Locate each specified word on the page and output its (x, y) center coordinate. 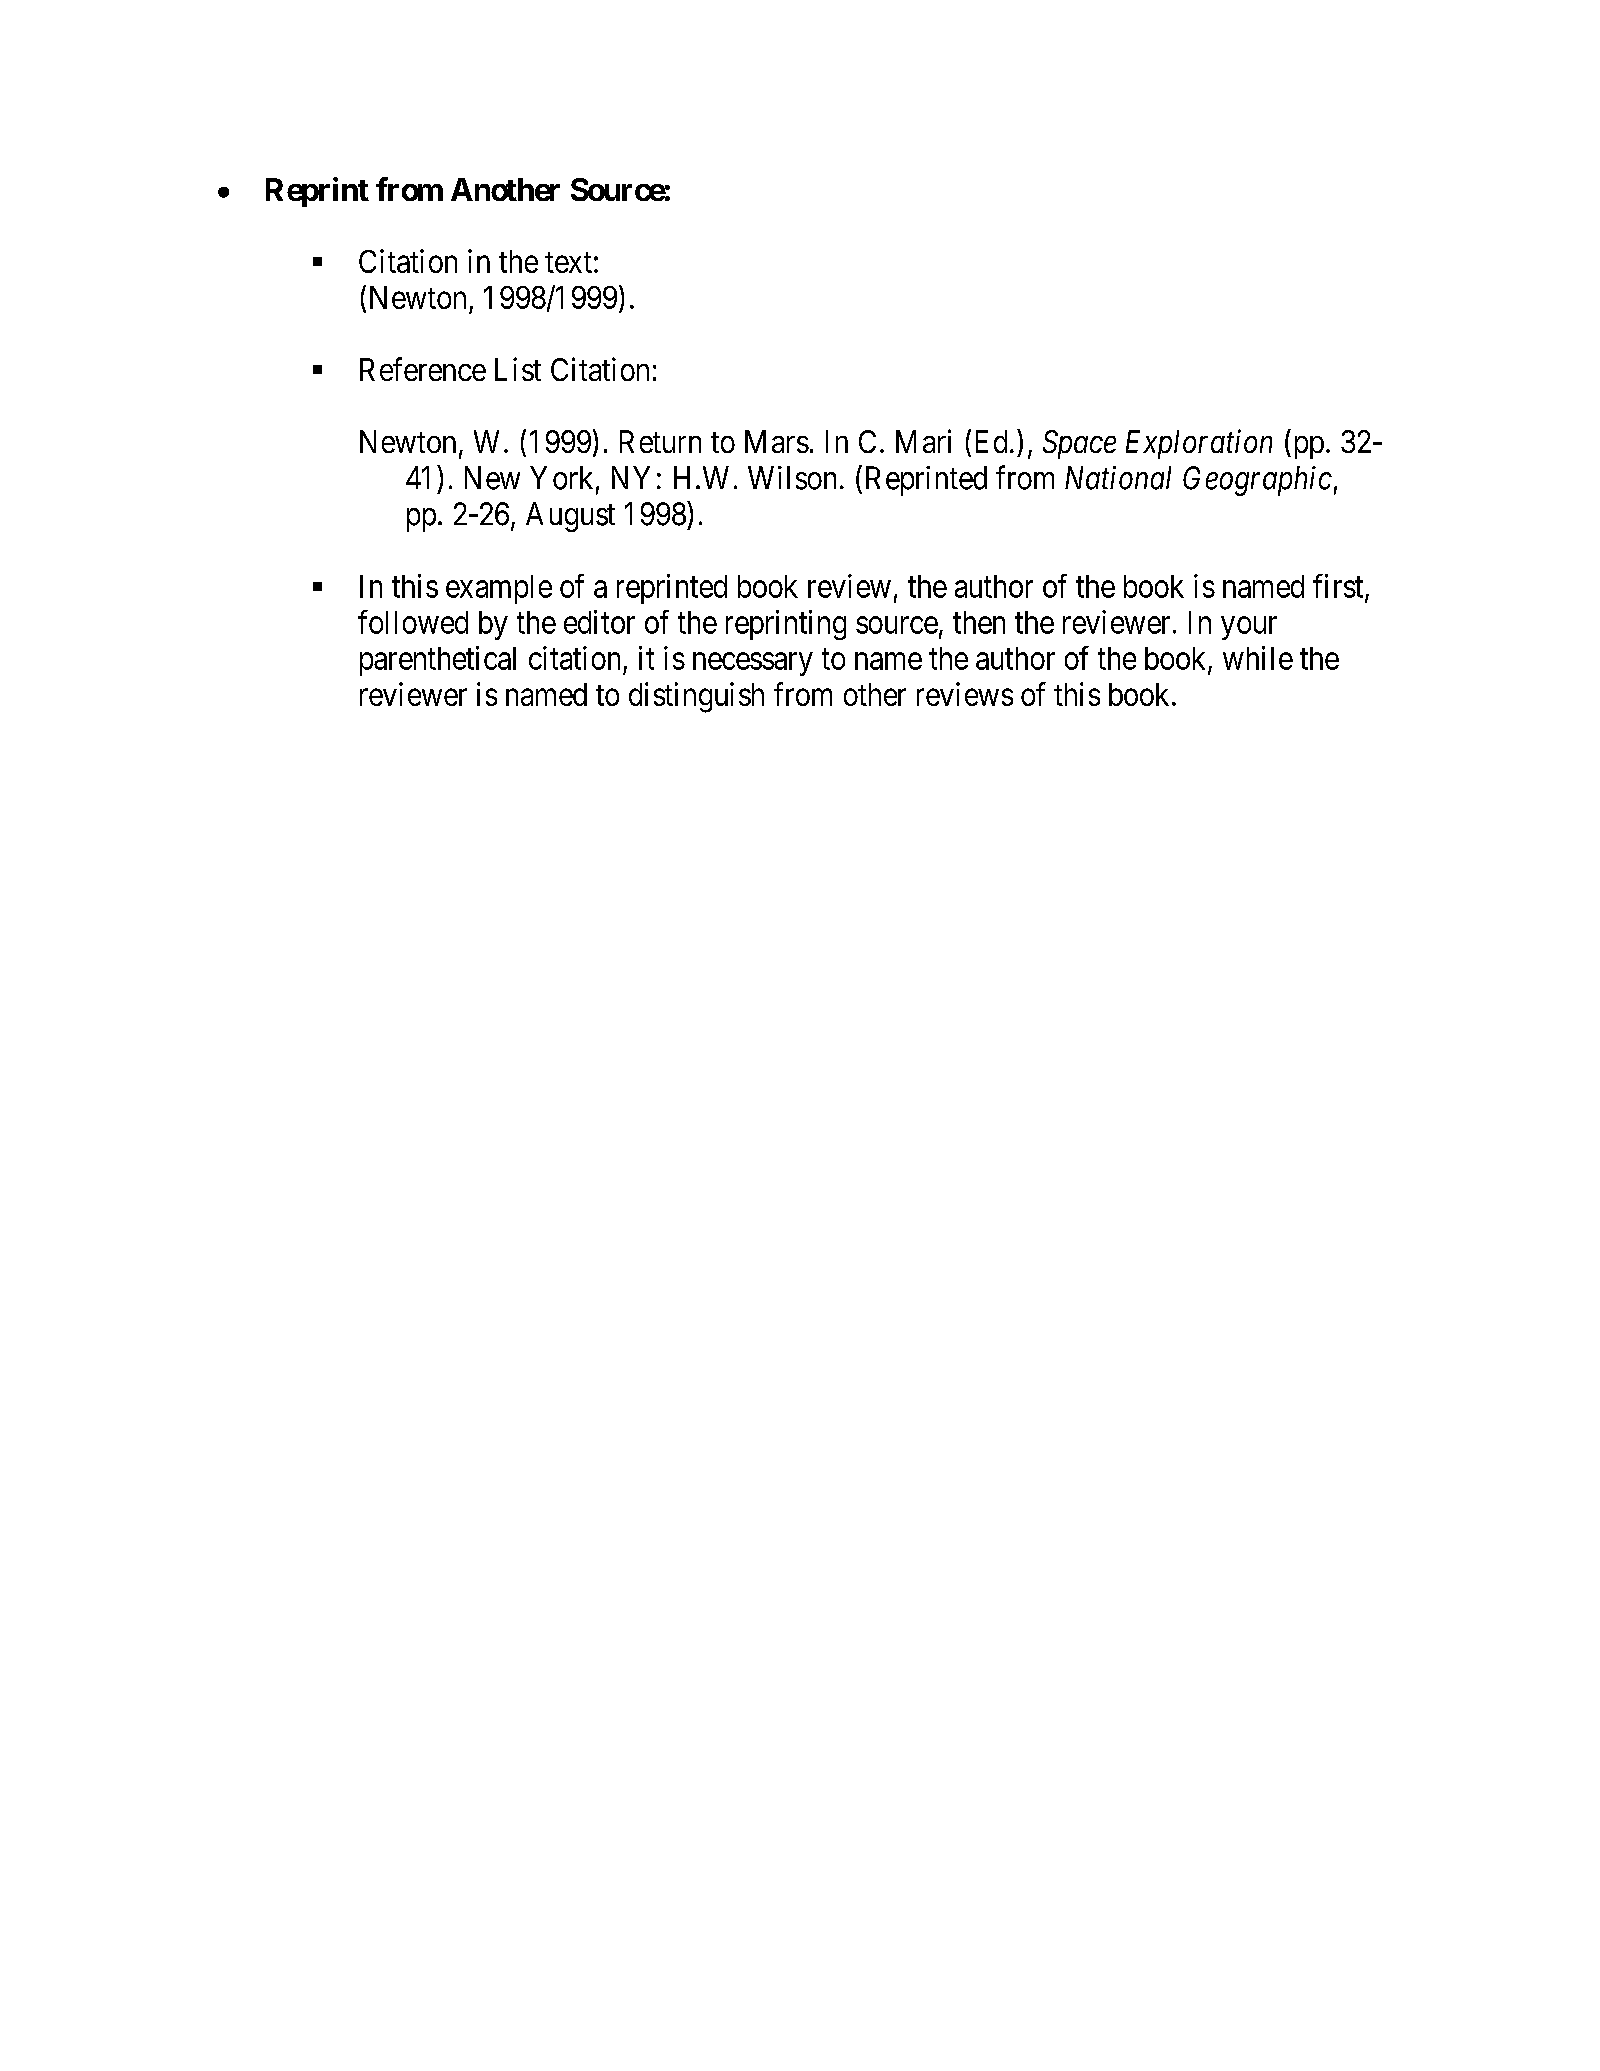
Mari (923, 441)
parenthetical (438, 661)
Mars (777, 441)
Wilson (792, 478)
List (518, 369)
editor (599, 622)
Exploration (1199, 444)
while (1258, 658)
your (1249, 628)
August (570, 517)
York (561, 478)
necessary (752, 664)
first (1339, 587)
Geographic (1257, 481)
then (979, 622)
